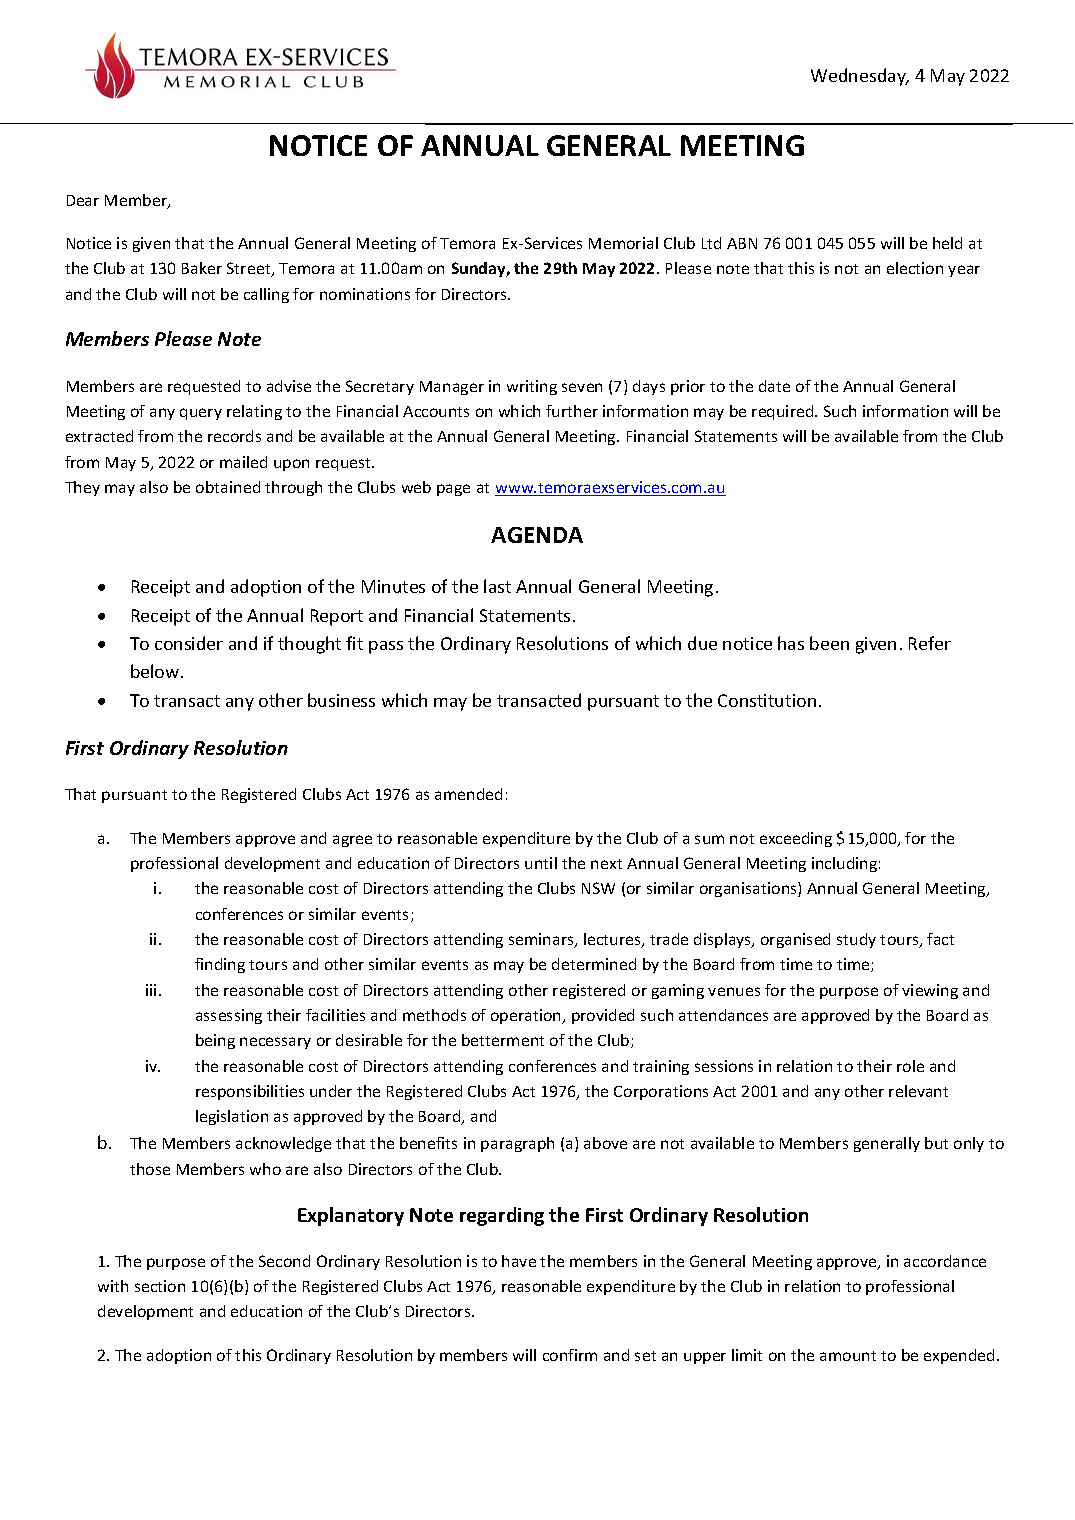 This page has height=1520, width=1075. Describe the element at coordinates (527, 1016) in the page. I see `operation` at that location.
